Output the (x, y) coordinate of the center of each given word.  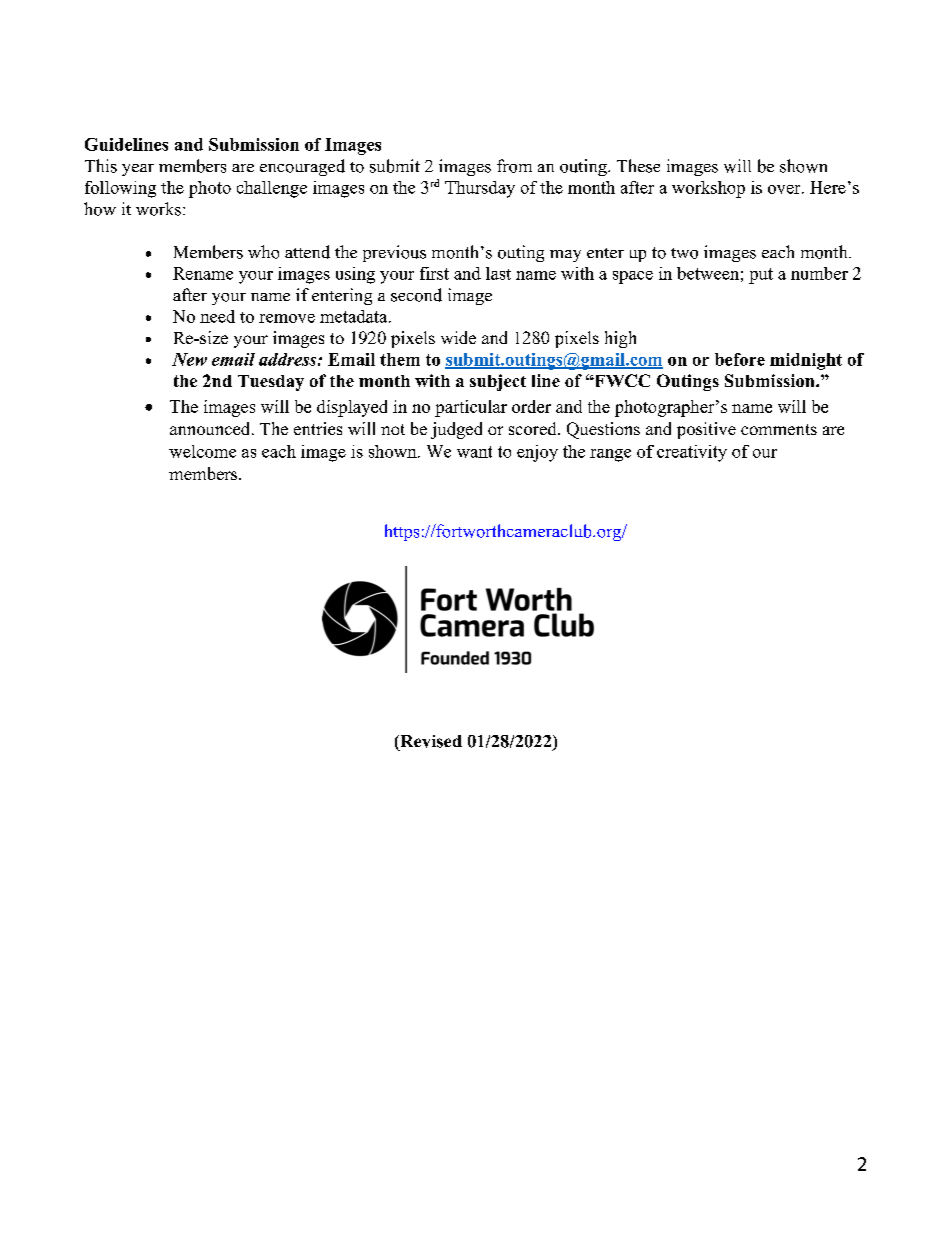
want (474, 452)
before (740, 359)
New (189, 359)
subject (498, 382)
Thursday (480, 189)
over (785, 189)
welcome (202, 451)
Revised (430, 741)
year (138, 170)
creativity (692, 453)
